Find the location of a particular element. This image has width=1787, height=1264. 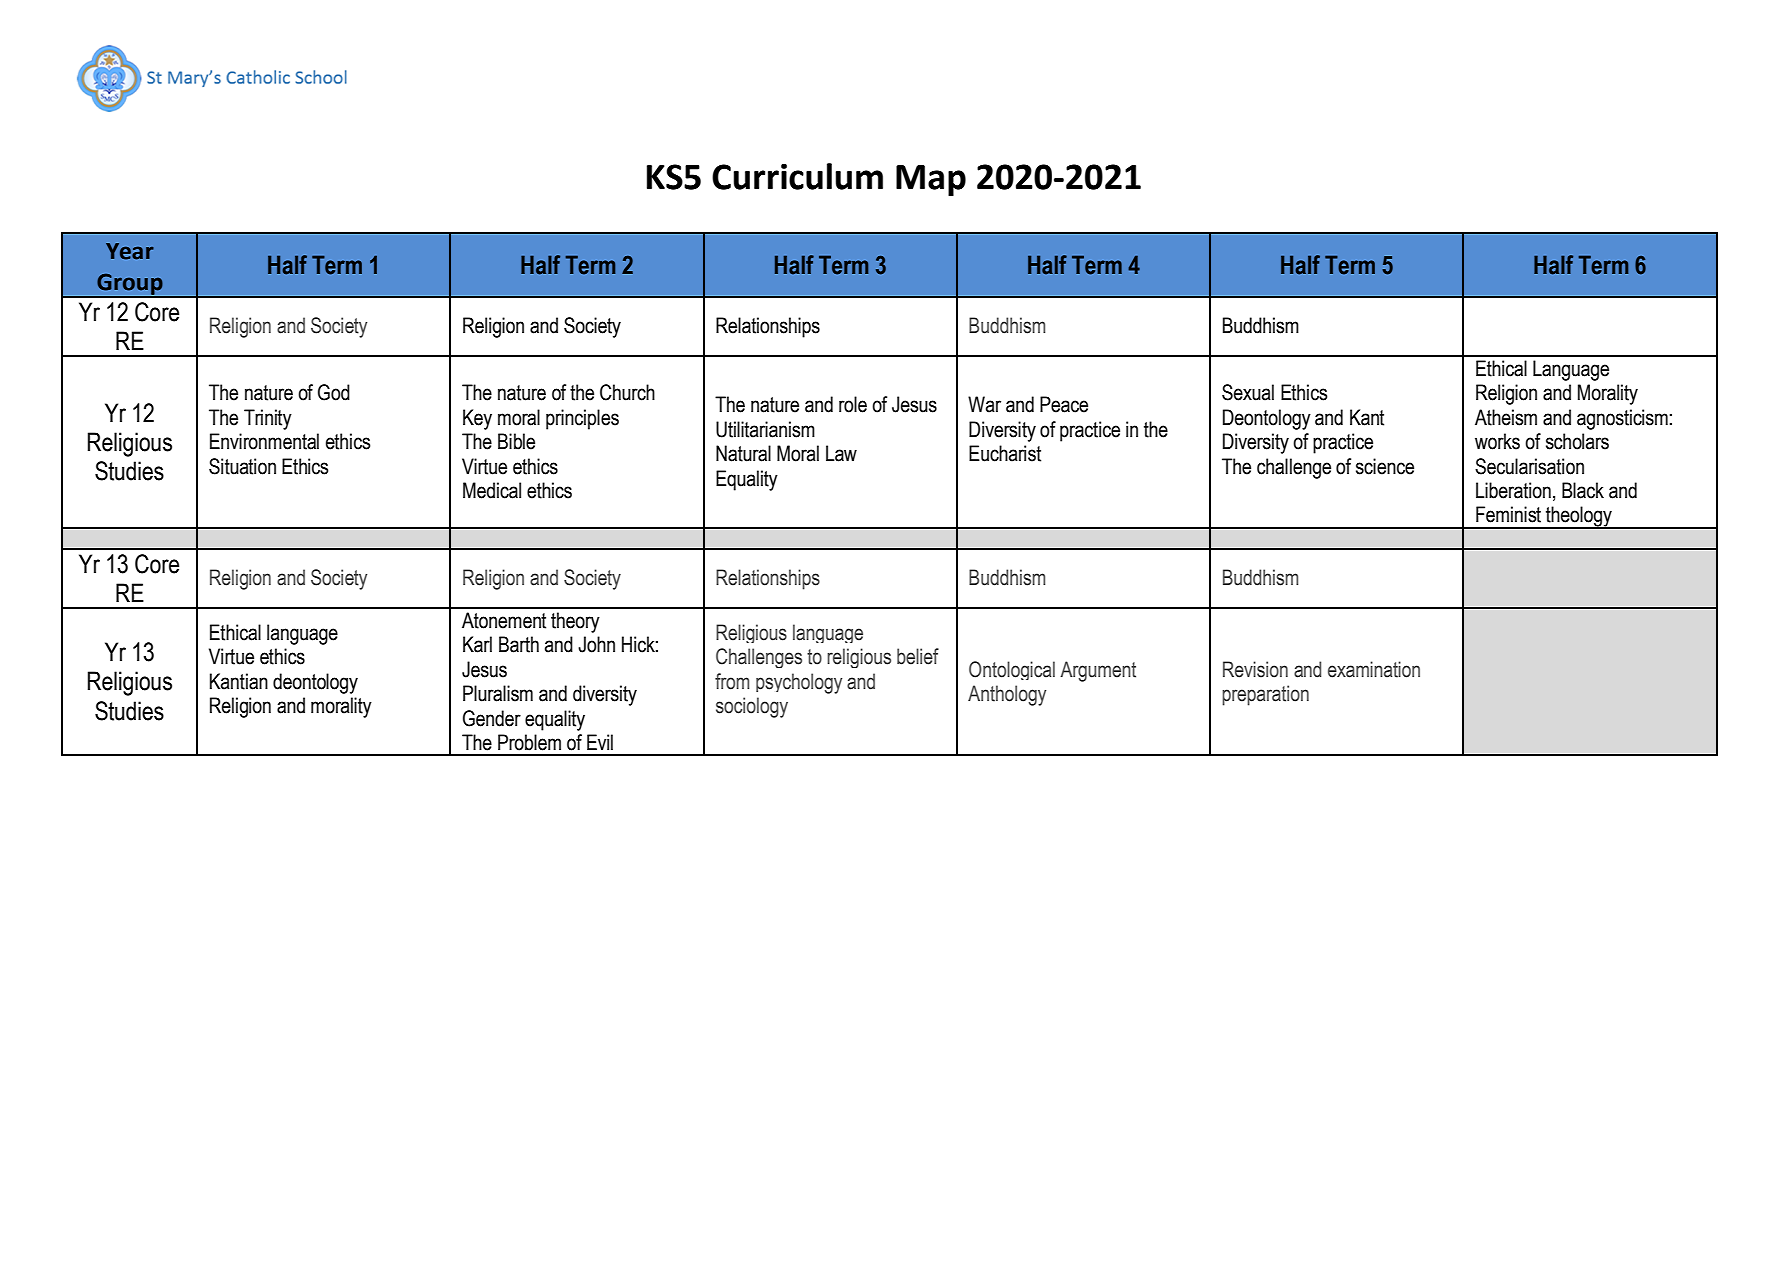

Medical is located at coordinates (492, 490).
